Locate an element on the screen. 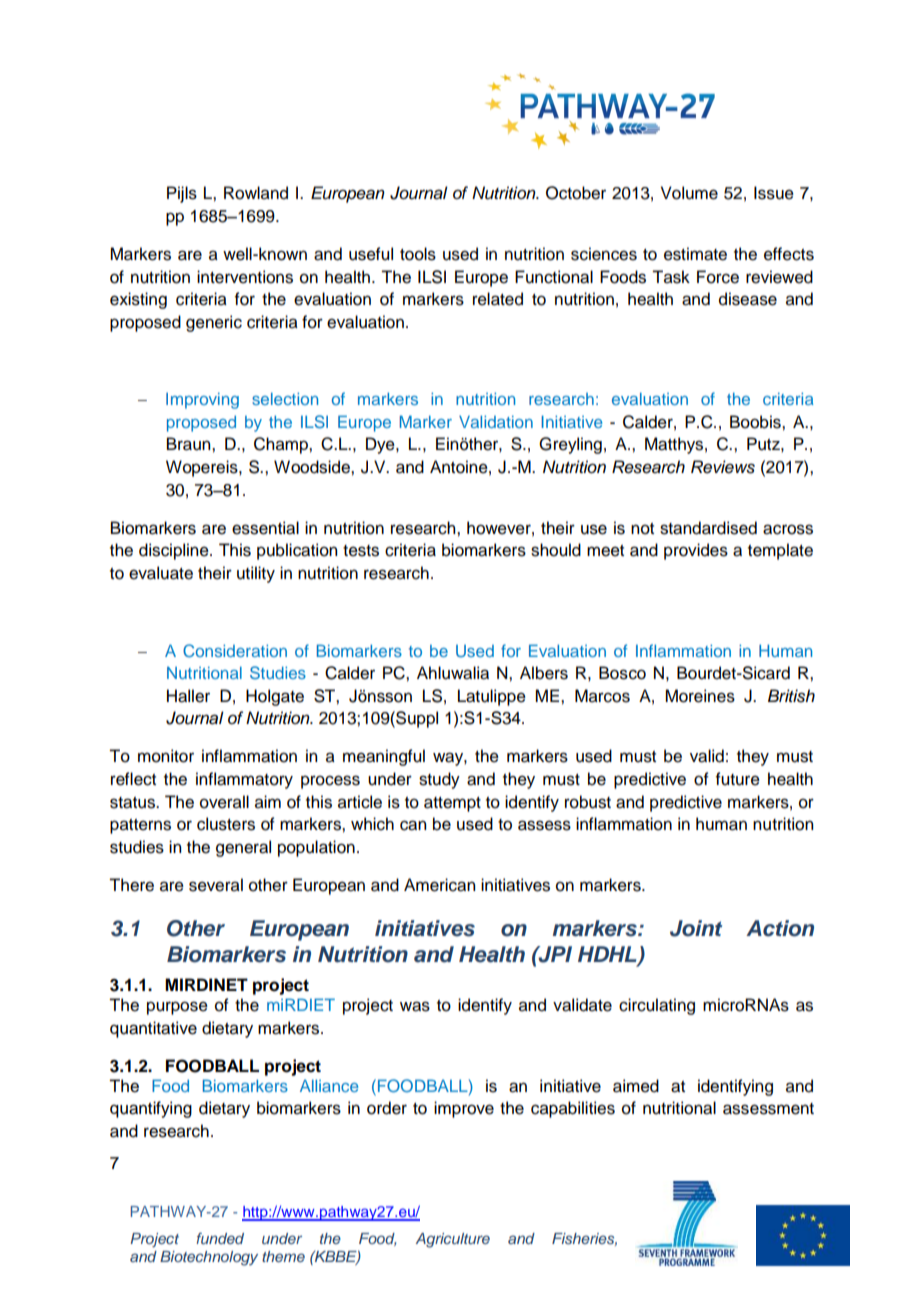  funded is located at coordinates (220, 1238).
